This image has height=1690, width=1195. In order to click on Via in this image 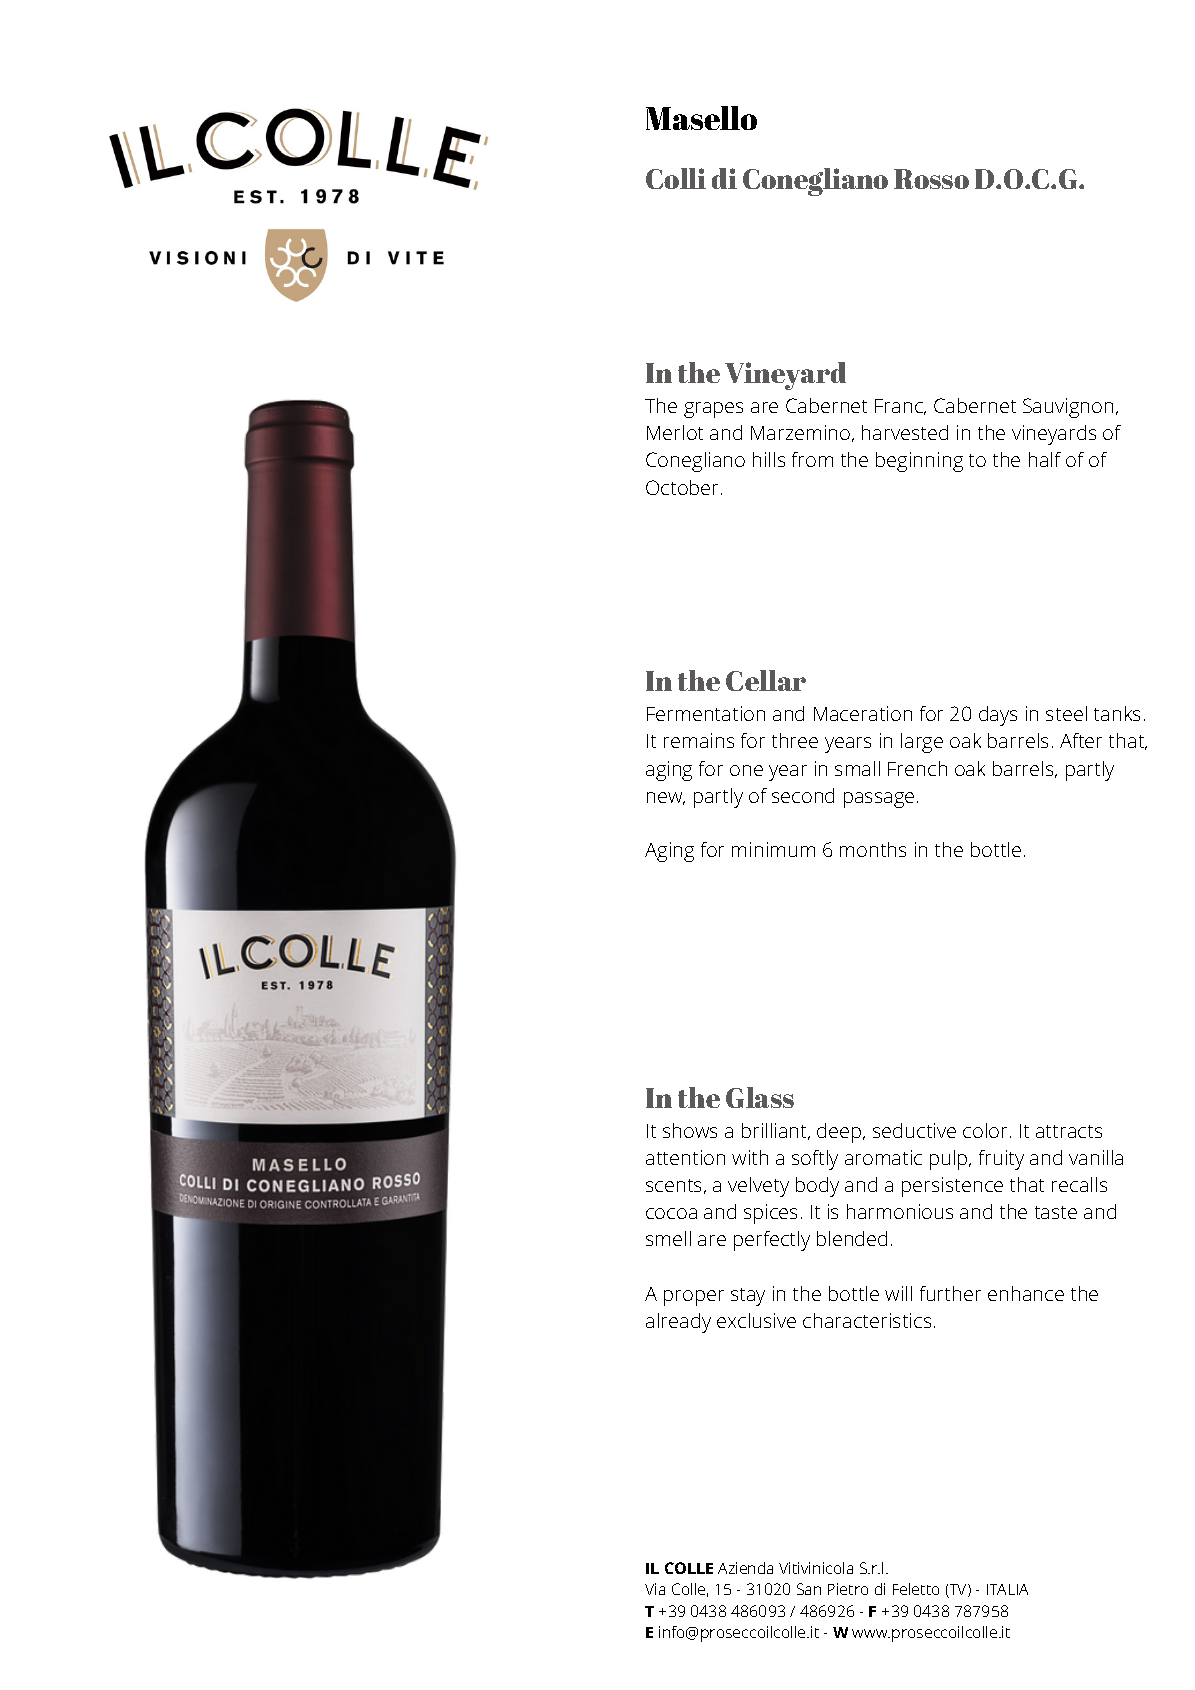, I will do `click(655, 1589)`.
